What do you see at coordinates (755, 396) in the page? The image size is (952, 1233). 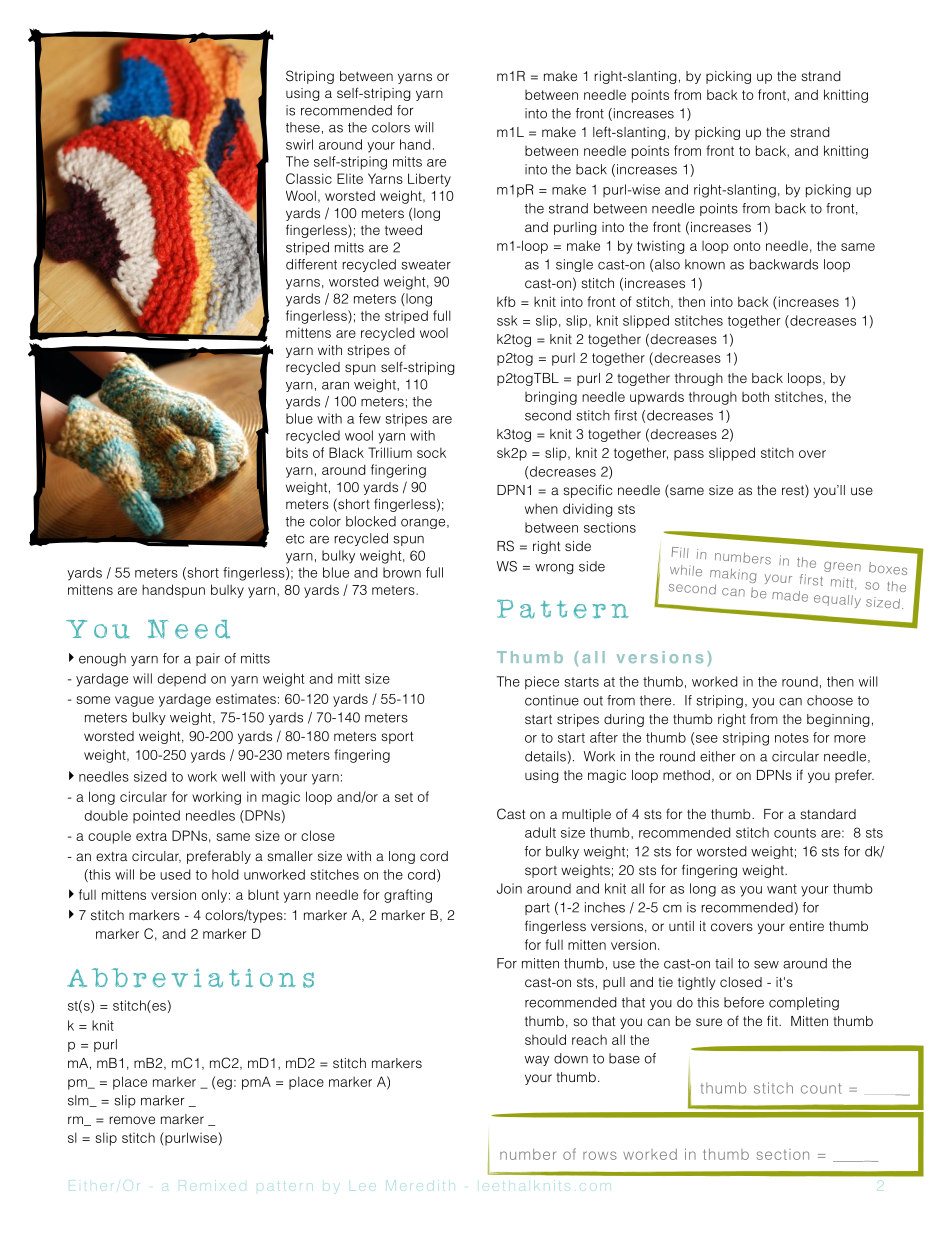 I see `both` at bounding box center [755, 396].
